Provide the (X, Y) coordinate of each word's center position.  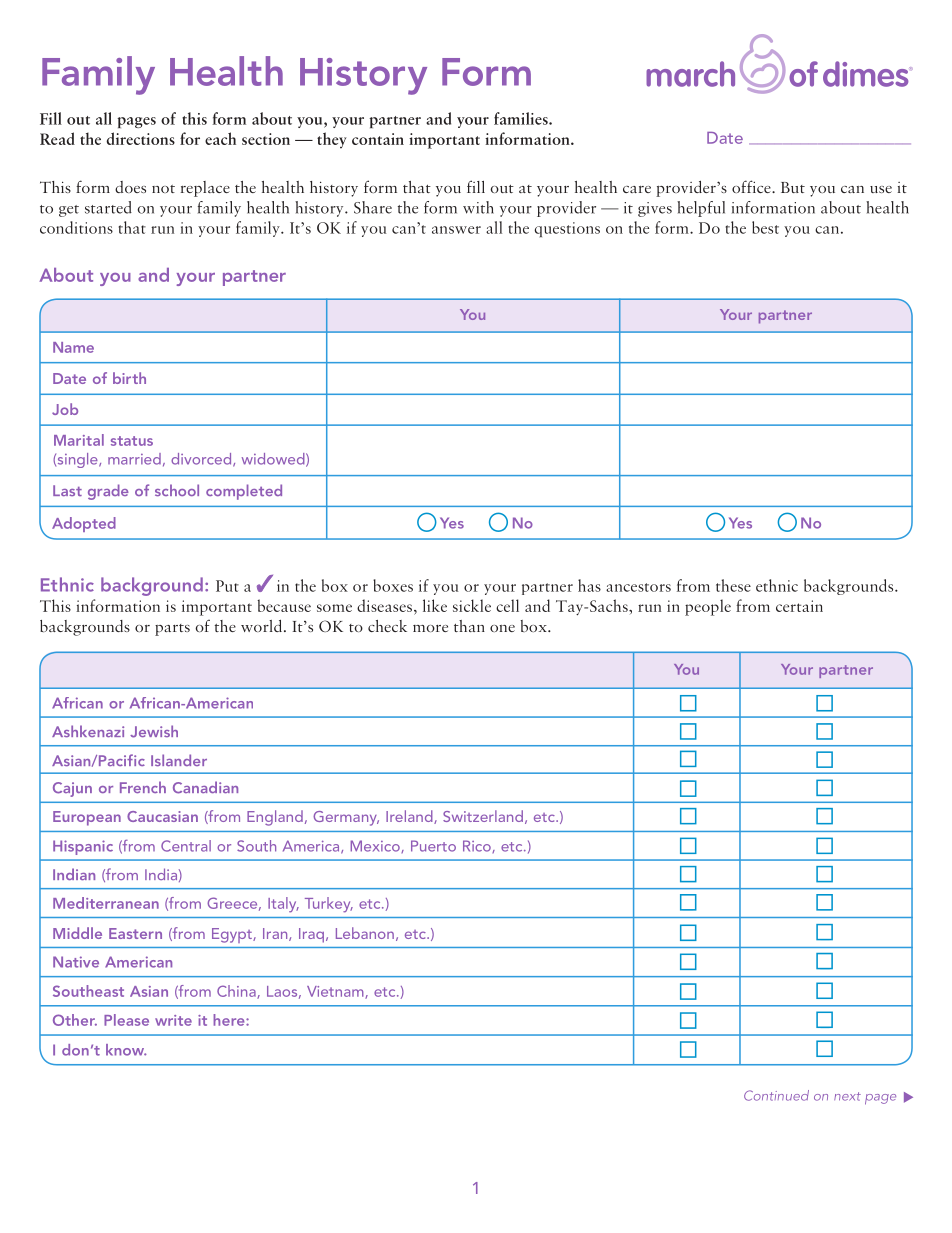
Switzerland (483, 816)
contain (378, 139)
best (765, 227)
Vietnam (336, 992)
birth (129, 378)
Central (186, 846)
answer (456, 230)
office (752, 186)
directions (140, 138)
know (126, 1050)
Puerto (433, 846)
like (435, 605)
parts (172, 630)
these (733, 585)
